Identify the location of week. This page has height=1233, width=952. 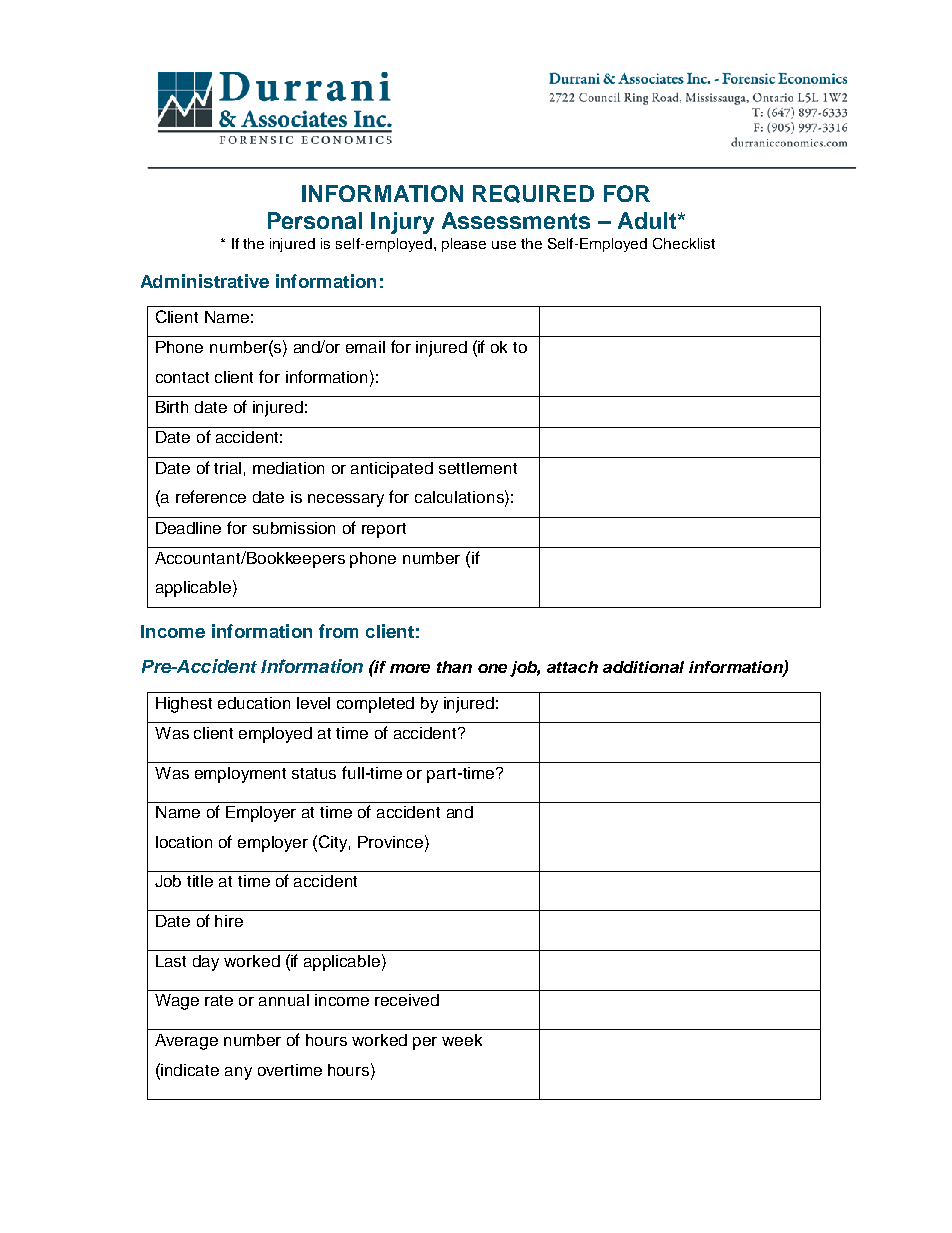
(462, 1040).
